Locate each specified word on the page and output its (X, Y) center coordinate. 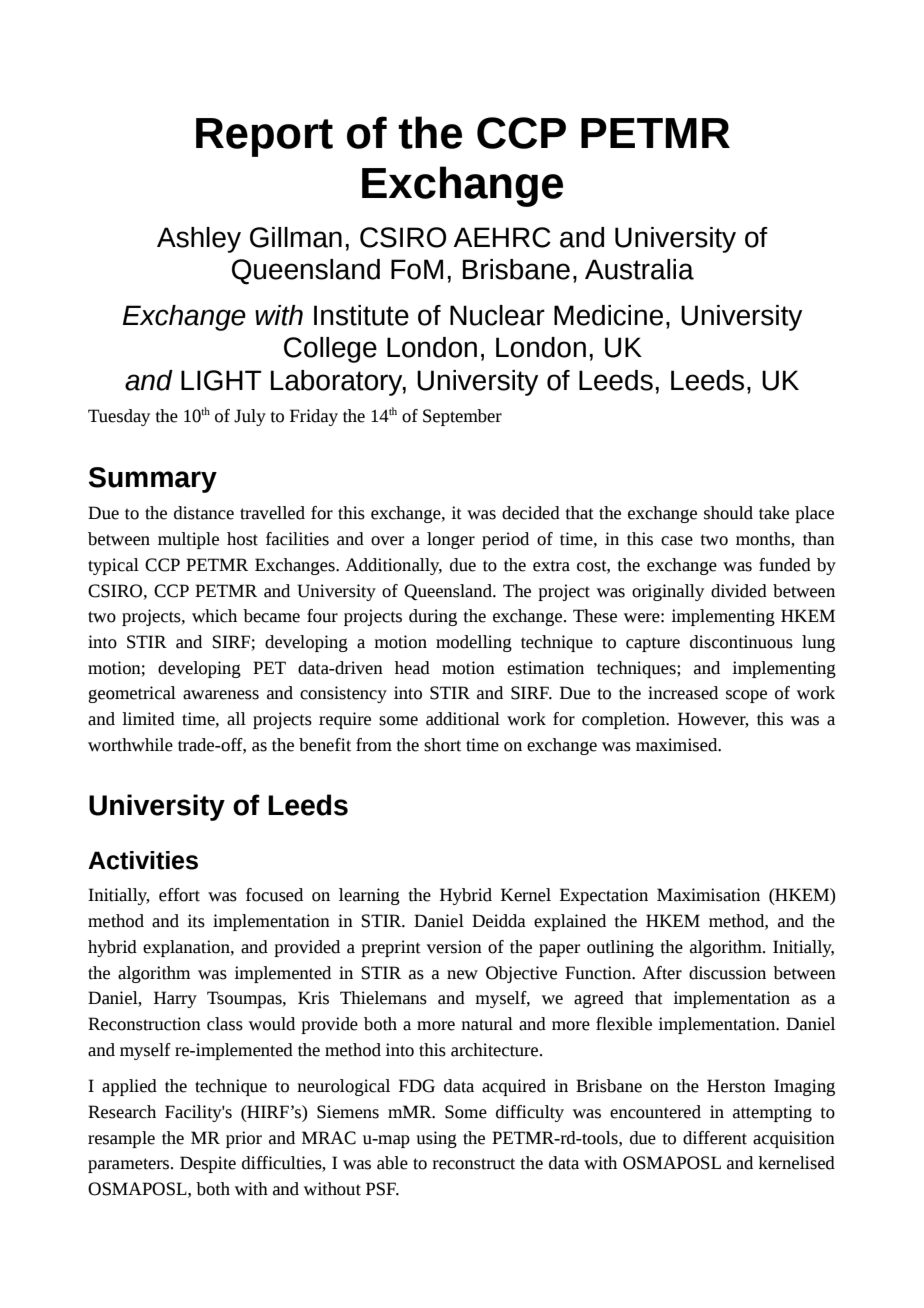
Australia (639, 269)
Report (264, 137)
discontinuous (741, 642)
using (436, 1139)
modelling (474, 643)
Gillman (296, 237)
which (214, 616)
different (715, 1138)
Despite (208, 1164)
